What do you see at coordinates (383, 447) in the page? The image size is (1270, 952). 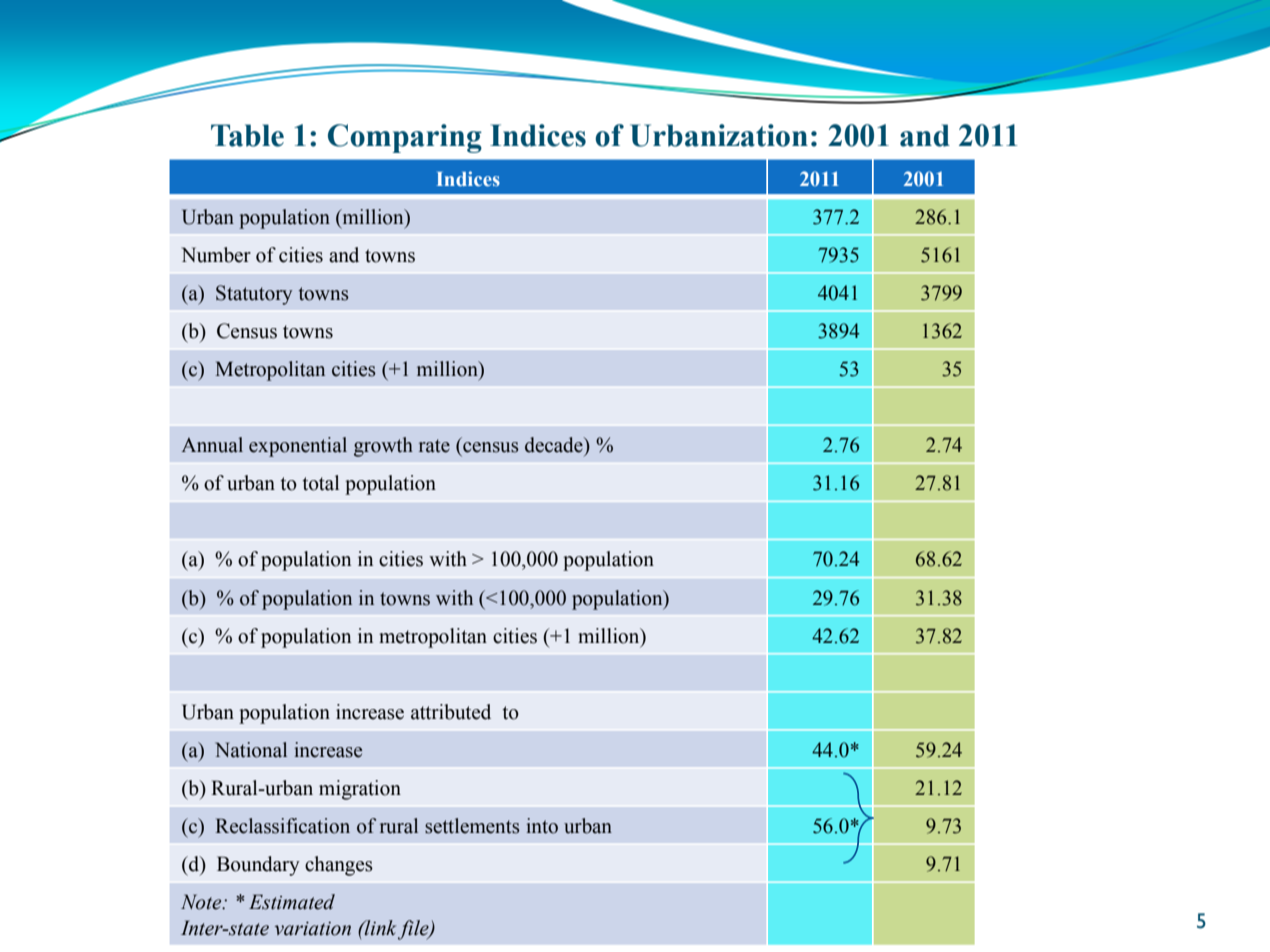 I see `growth` at bounding box center [383, 447].
